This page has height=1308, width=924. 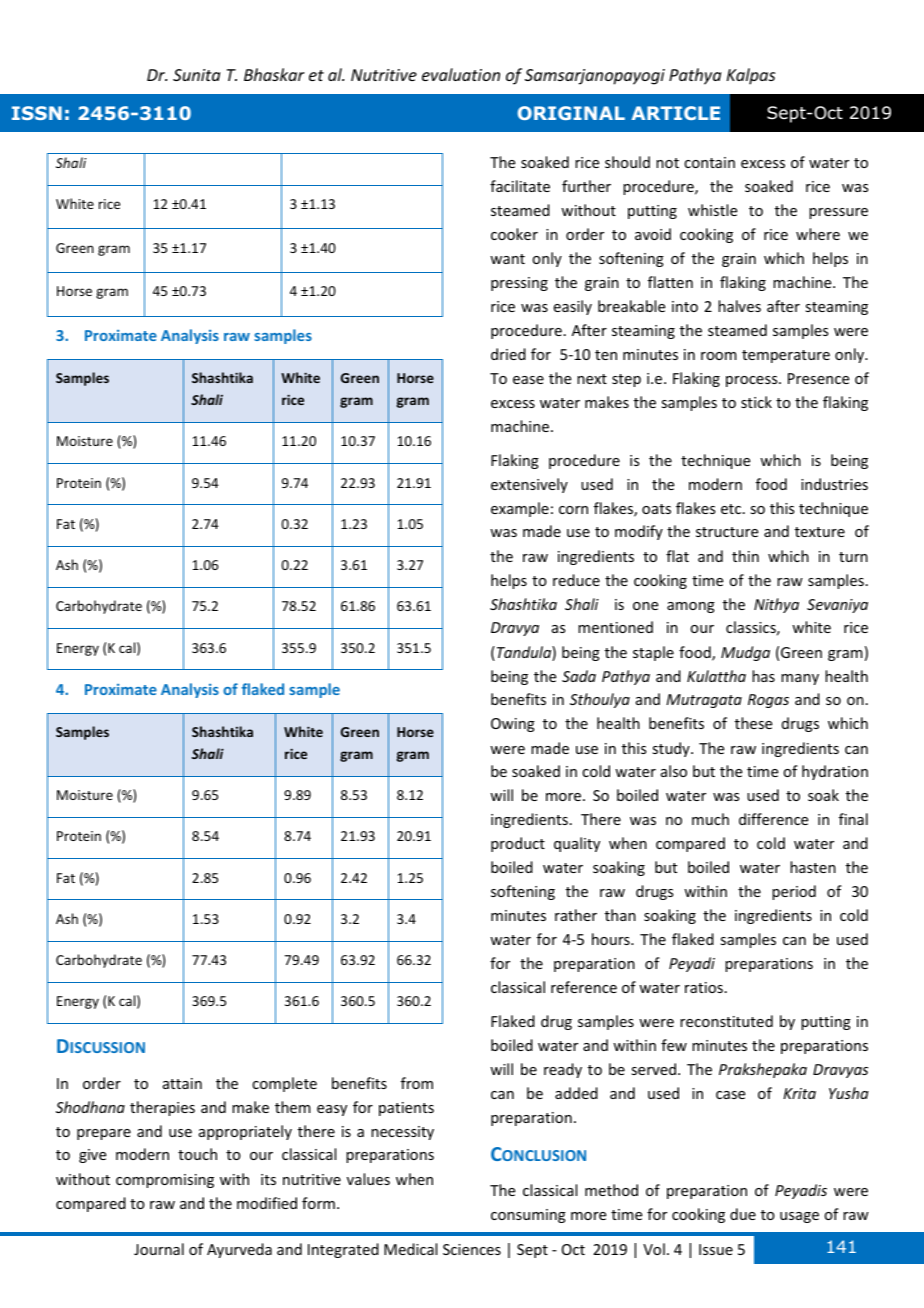 What do you see at coordinates (773, 819) in the page?
I see `difference` at bounding box center [773, 819].
